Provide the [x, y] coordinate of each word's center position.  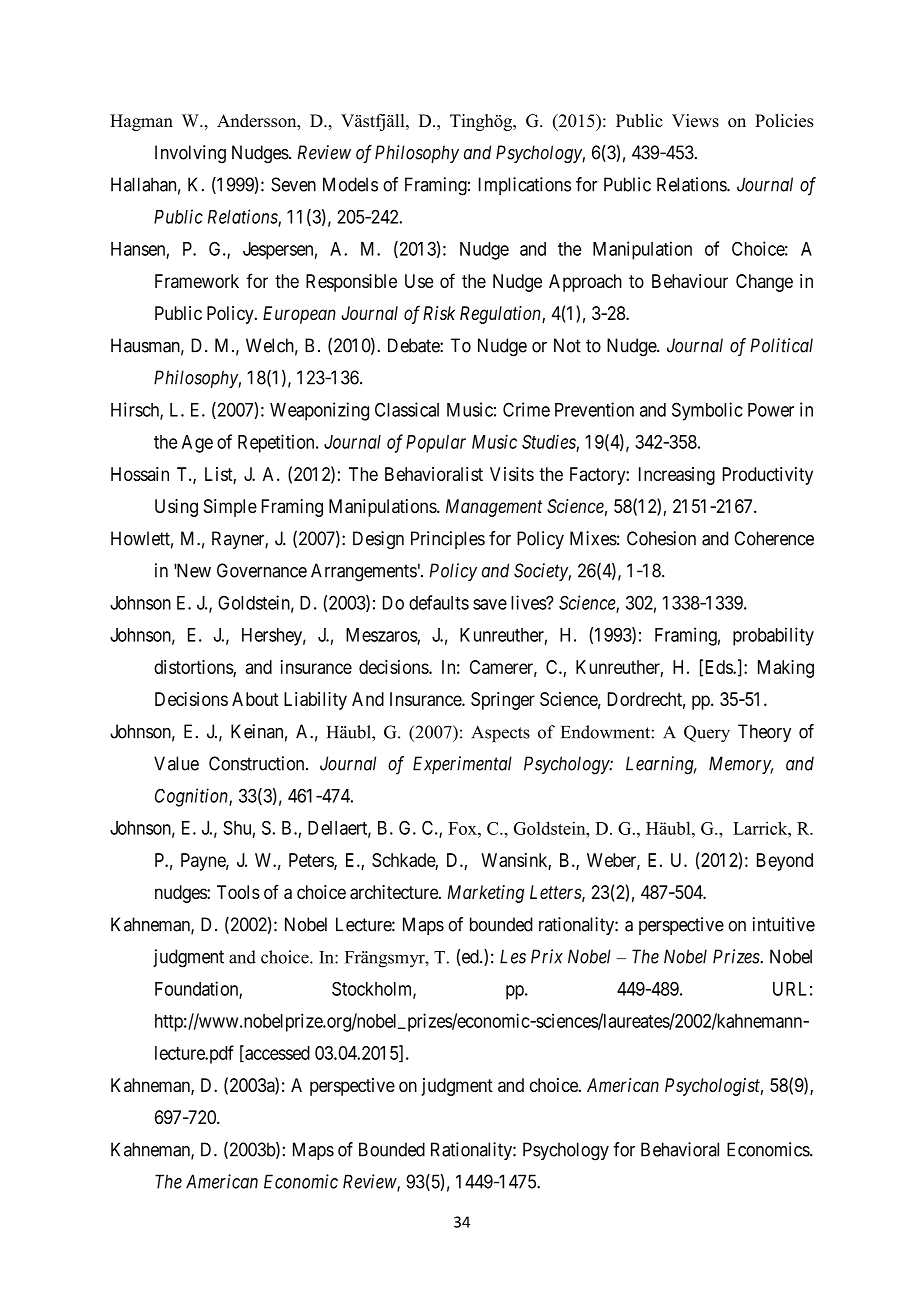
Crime [526, 409]
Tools [238, 892]
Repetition [277, 443]
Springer [503, 701]
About [255, 699]
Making [786, 669]
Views [695, 120]
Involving [190, 154]
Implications [525, 186]
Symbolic [707, 411]
